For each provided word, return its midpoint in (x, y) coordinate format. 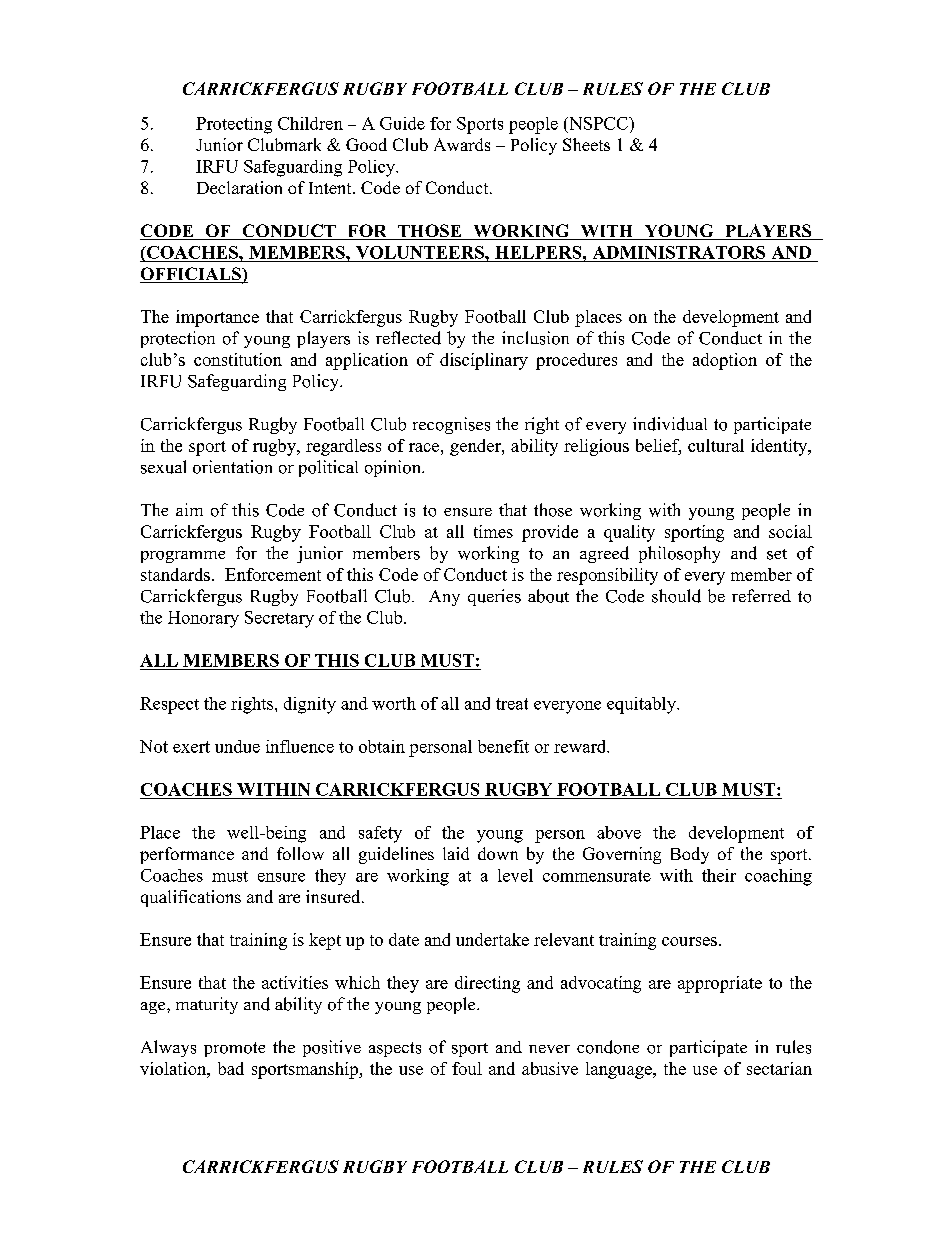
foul (467, 1068)
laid (456, 853)
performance (187, 855)
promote (234, 1049)
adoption (725, 361)
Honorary (203, 619)
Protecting (234, 125)
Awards (462, 144)
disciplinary (484, 361)
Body (690, 855)
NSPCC (598, 124)
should (676, 596)
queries (494, 597)
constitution (238, 359)
